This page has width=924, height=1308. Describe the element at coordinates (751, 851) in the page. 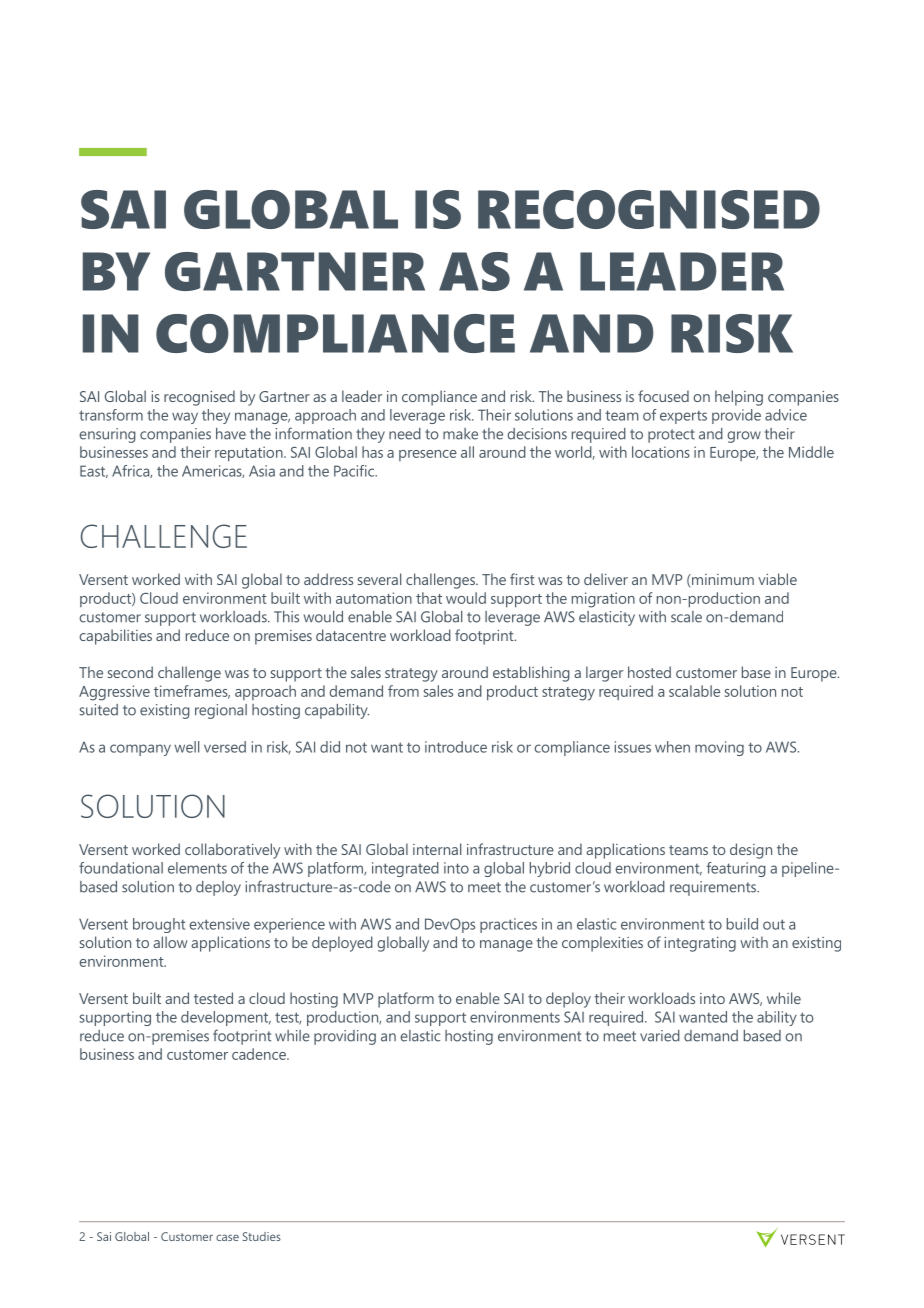

I see `design` at that location.
